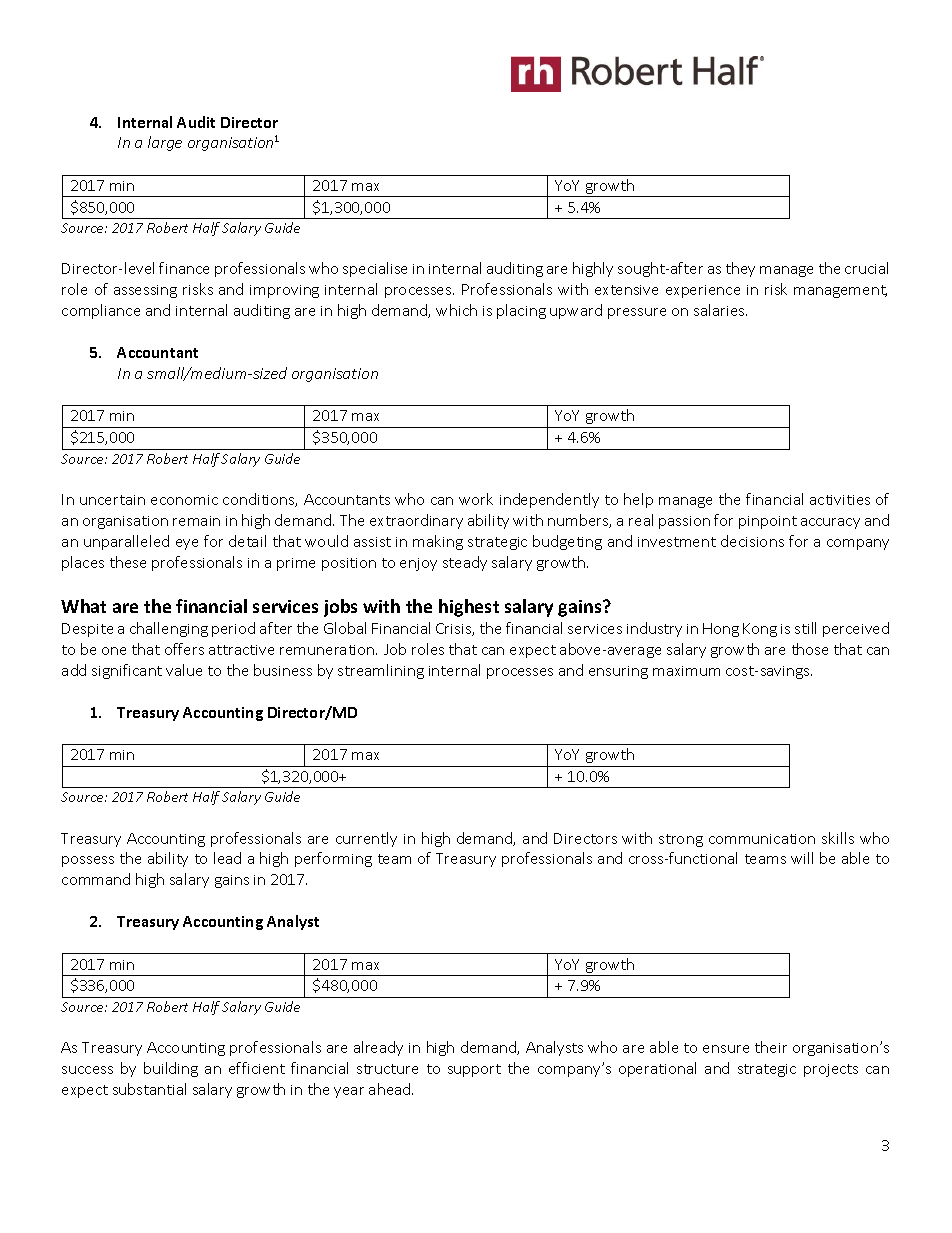 The image size is (952, 1233). Describe the element at coordinates (465, 563) in the screenshot. I see `steady` at that location.
